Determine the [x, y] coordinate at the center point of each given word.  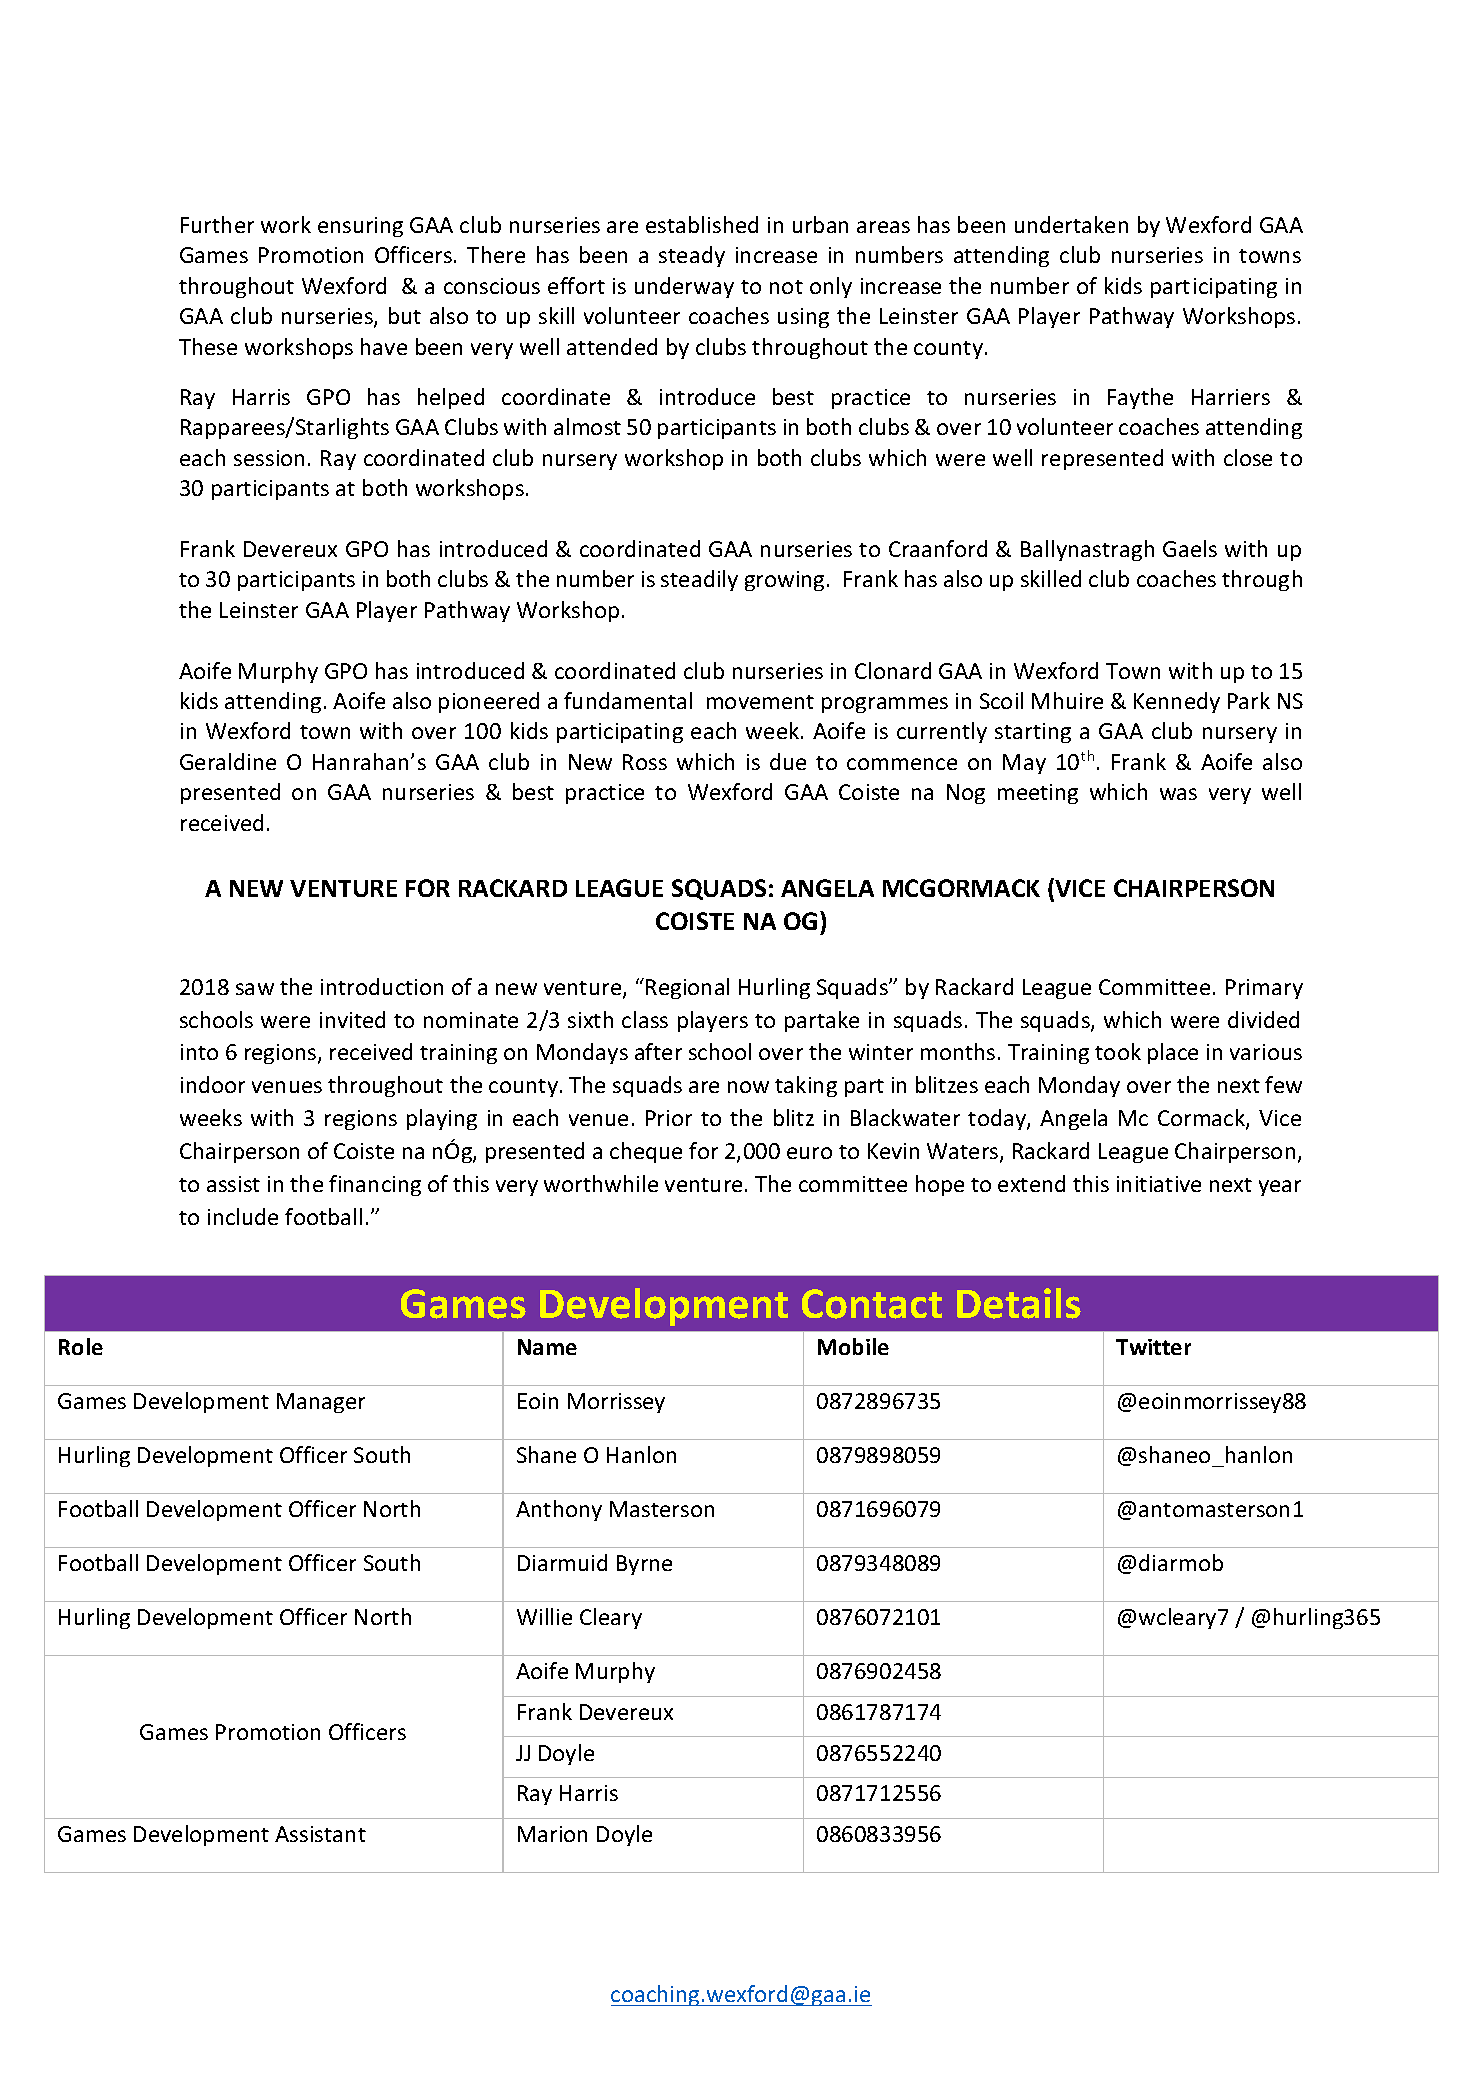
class [645, 1019]
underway [684, 287]
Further [217, 224]
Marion [552, 1834]
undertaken [1071, 224]
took [1118, 1051]
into [199, 1052]
